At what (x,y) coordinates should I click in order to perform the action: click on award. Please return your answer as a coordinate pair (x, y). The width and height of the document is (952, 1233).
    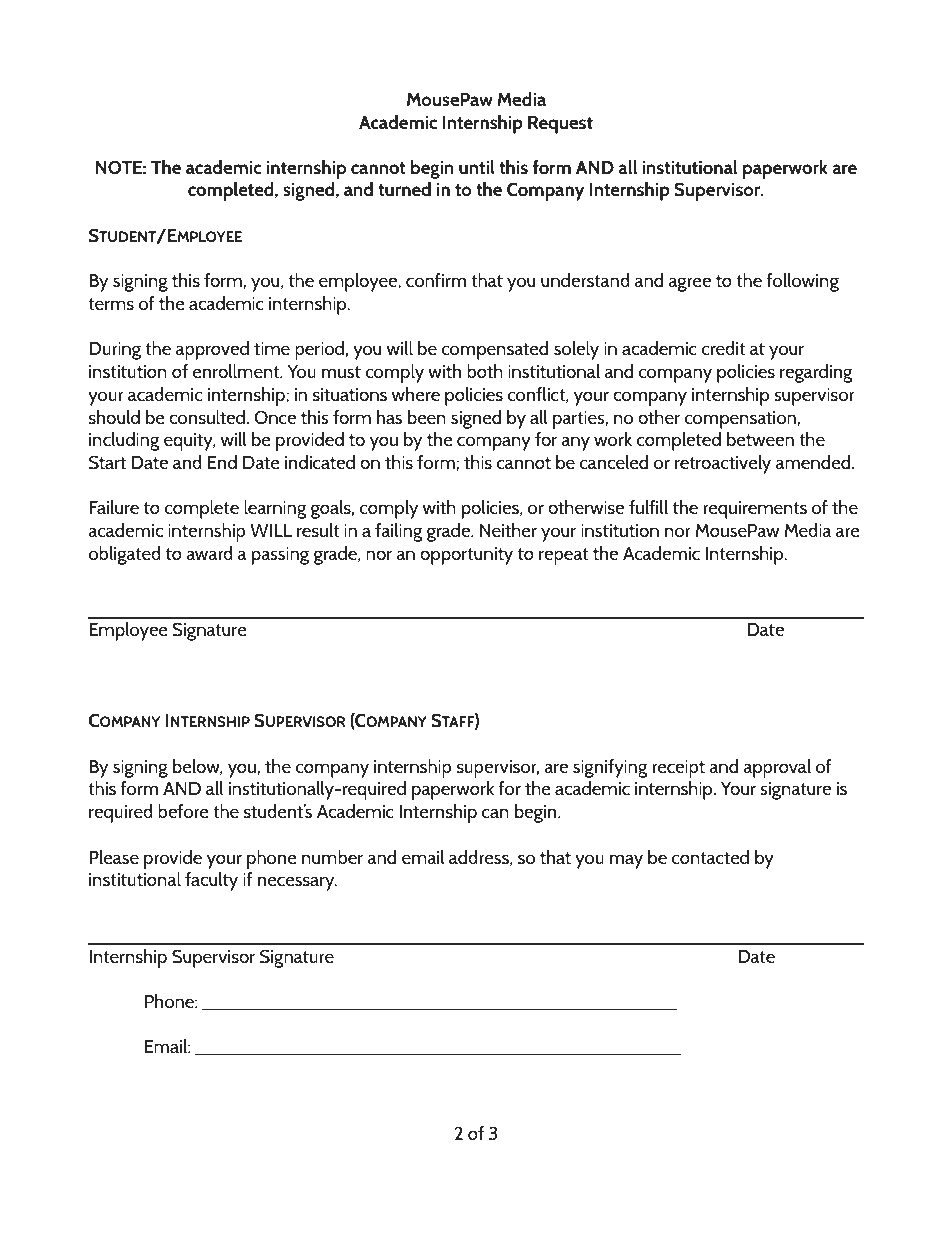
    Looking at the image, I should click on (209, 553).
